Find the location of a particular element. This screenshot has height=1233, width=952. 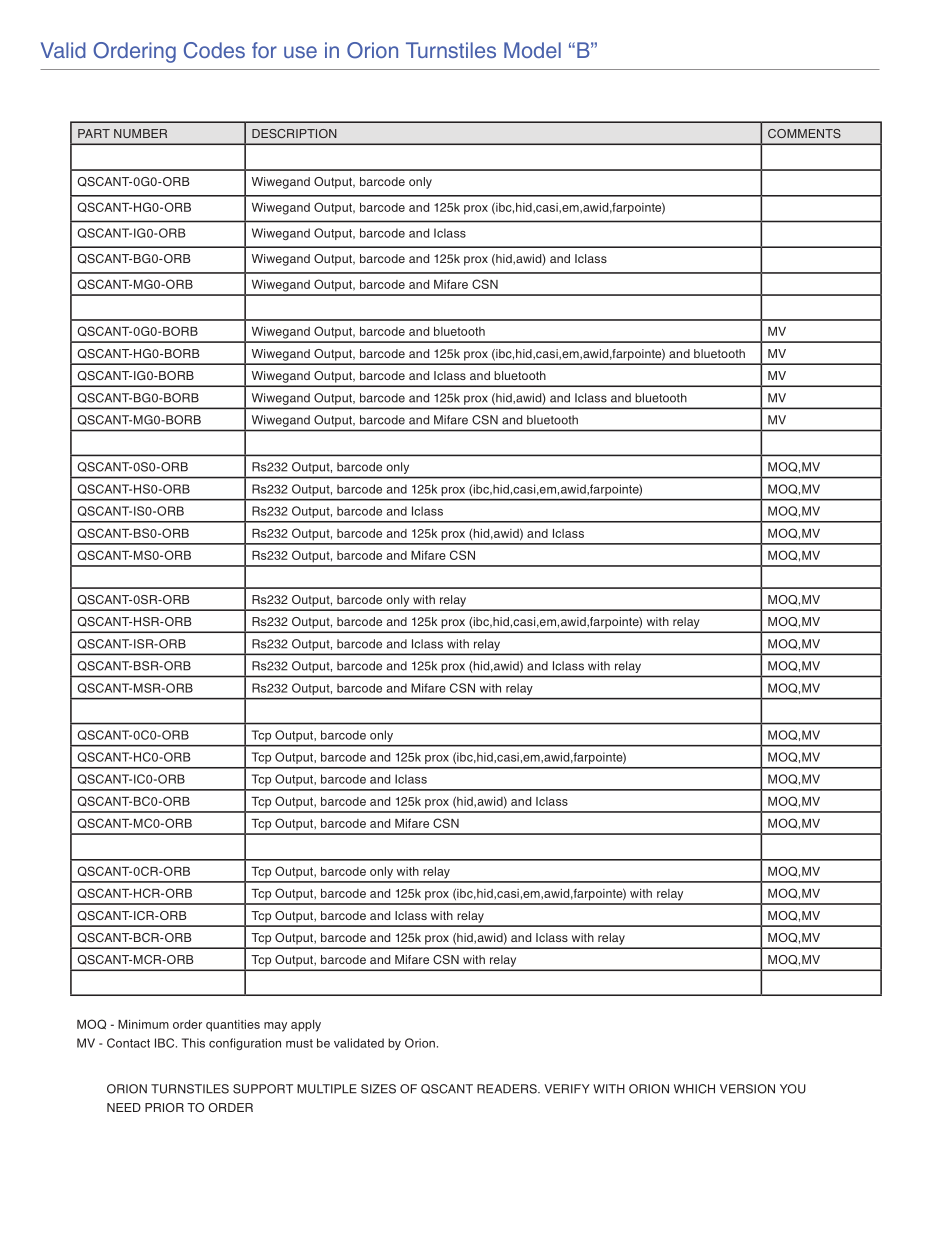

WHICH is located at coordinates (694, 1089).
